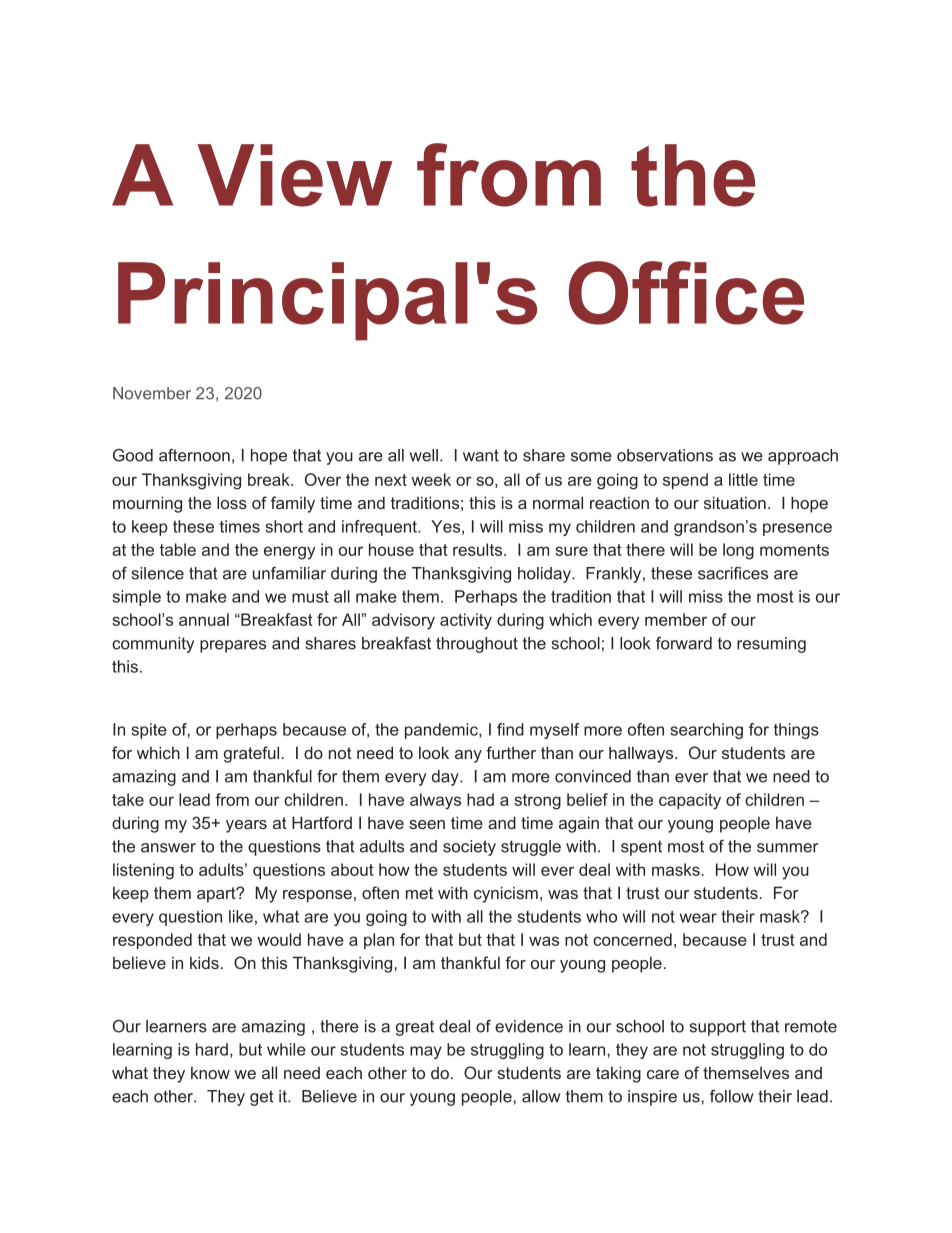  I want to click on Office, so click(686, 293).
